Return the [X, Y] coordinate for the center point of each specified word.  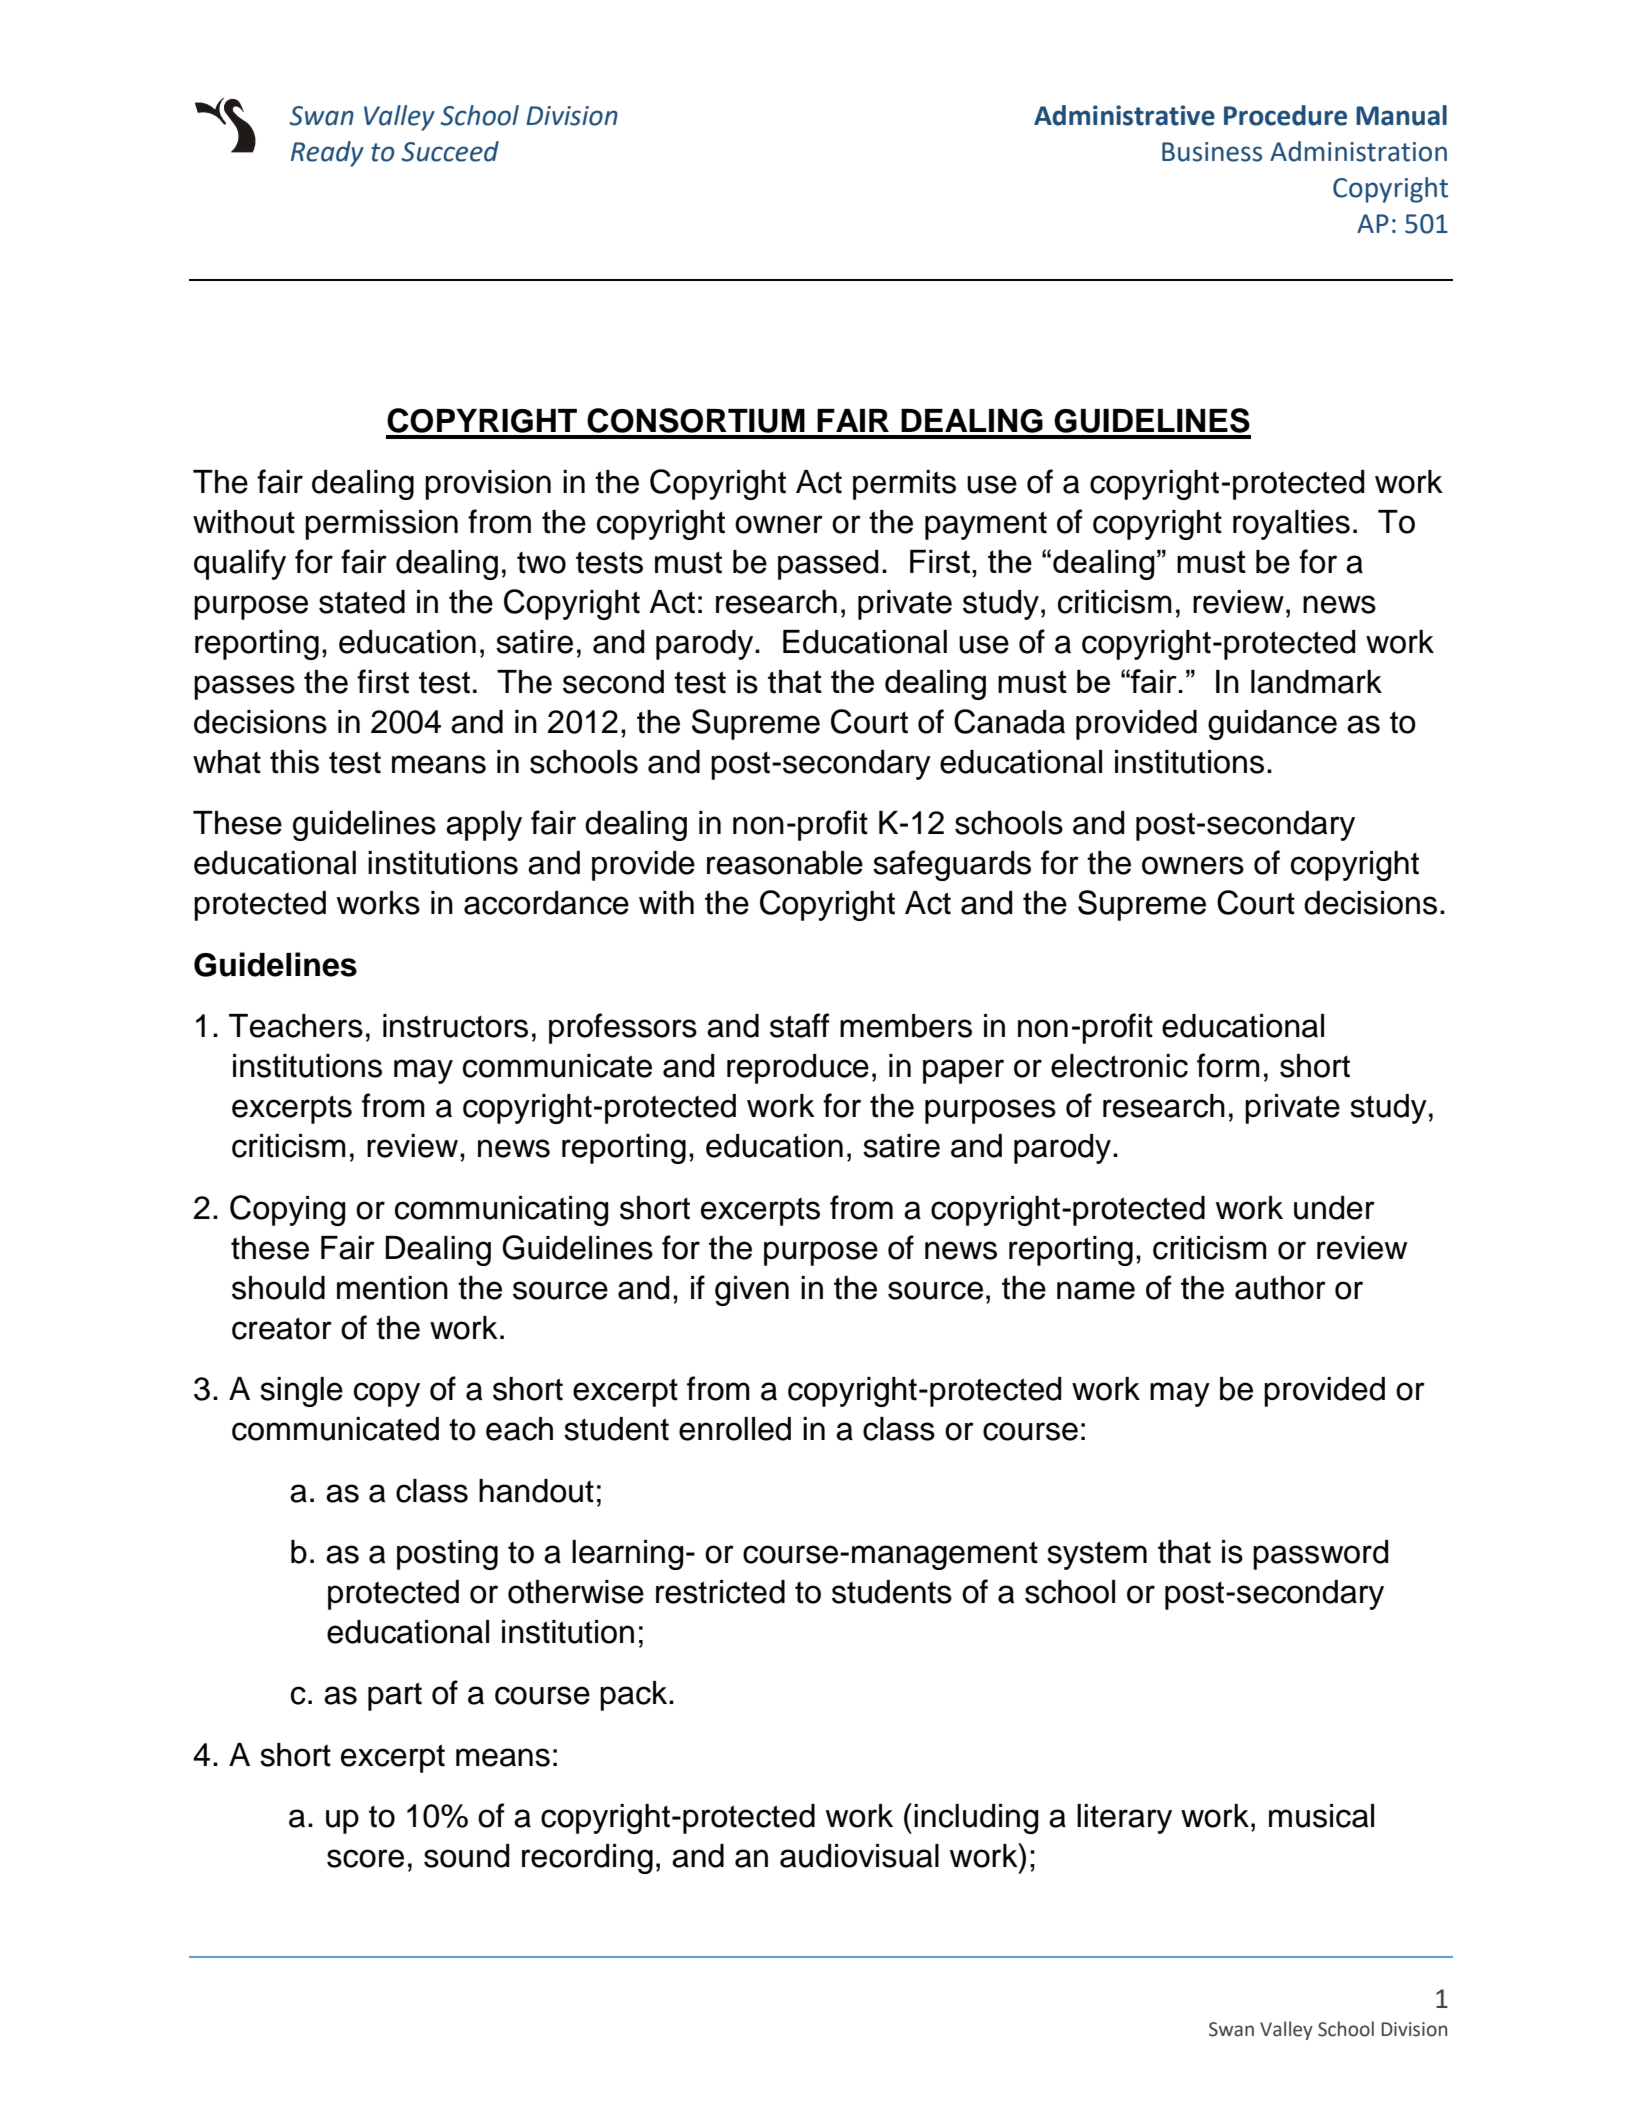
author [1280, 1288]
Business [1212, 152]
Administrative [1124, 115]
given [752, 1291]
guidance [1272, 725]
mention [392, 1288]
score [365, 1858]
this [294, 762]
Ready [327, 154]
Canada [1009, 721]
